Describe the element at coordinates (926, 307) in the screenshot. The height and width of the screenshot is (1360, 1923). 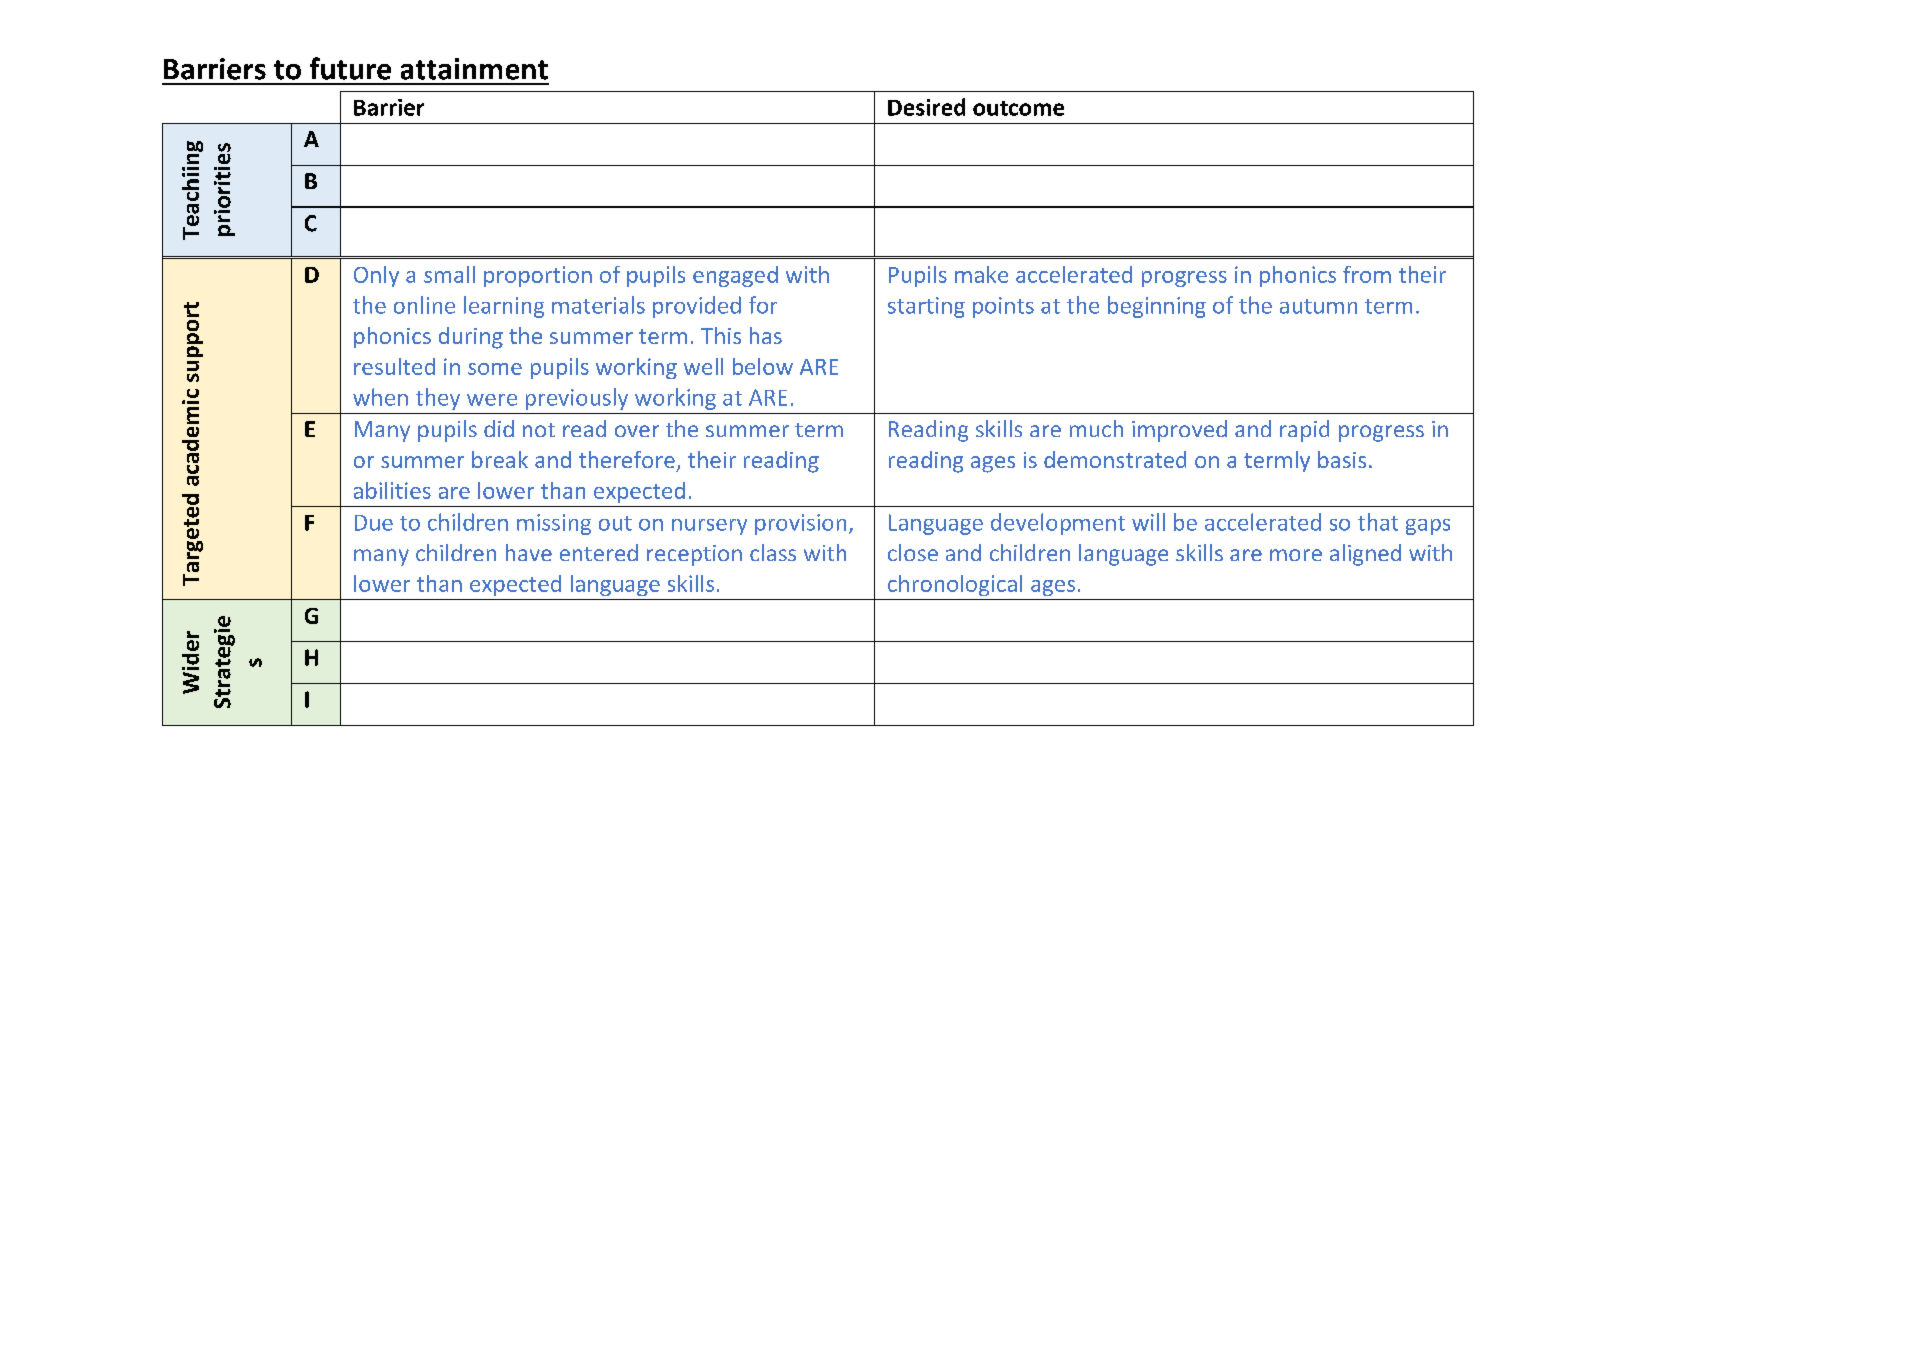
I see `starting` at that location.
